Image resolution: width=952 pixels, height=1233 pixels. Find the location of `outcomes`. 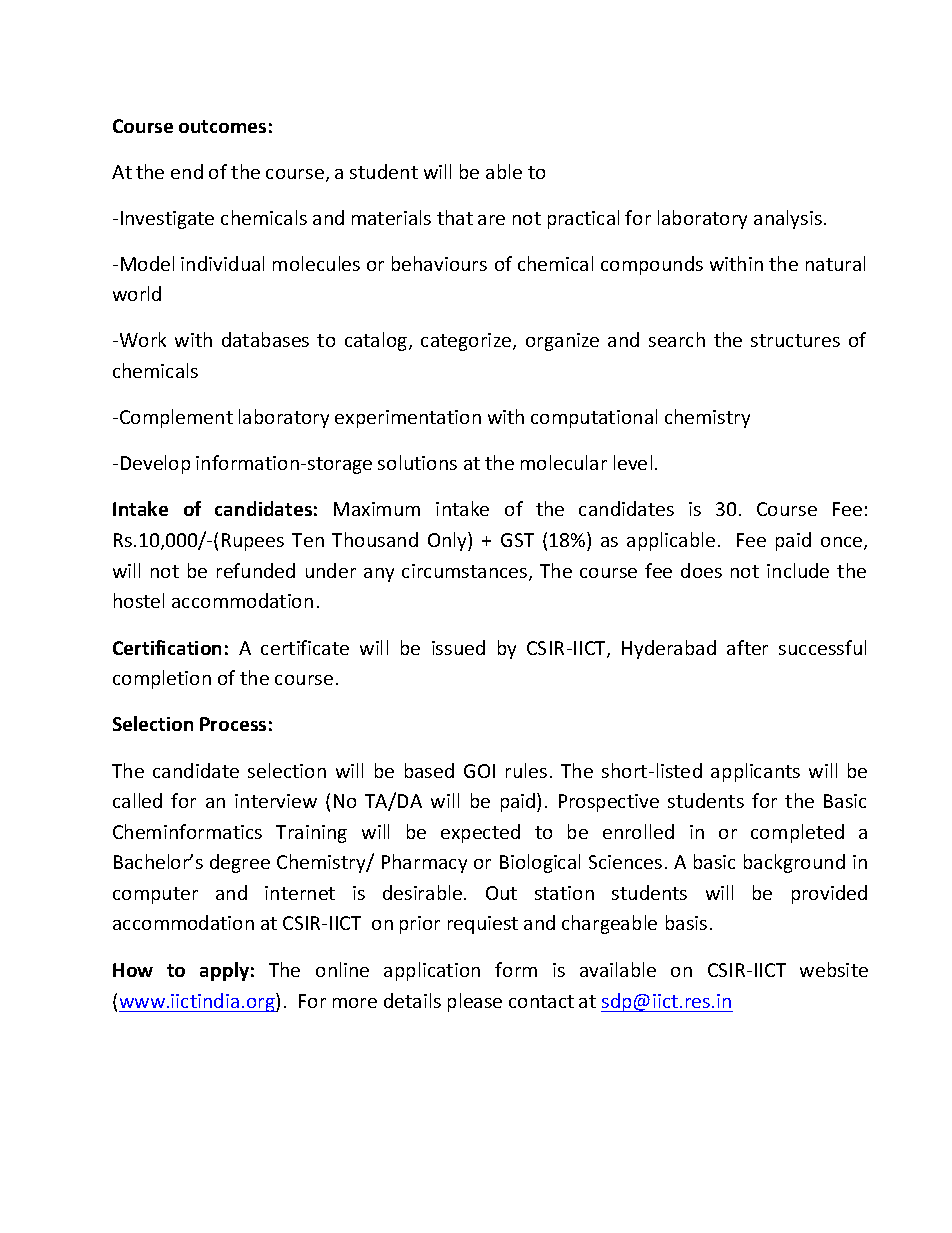

outcomes is located at coordinates (222, 126).
